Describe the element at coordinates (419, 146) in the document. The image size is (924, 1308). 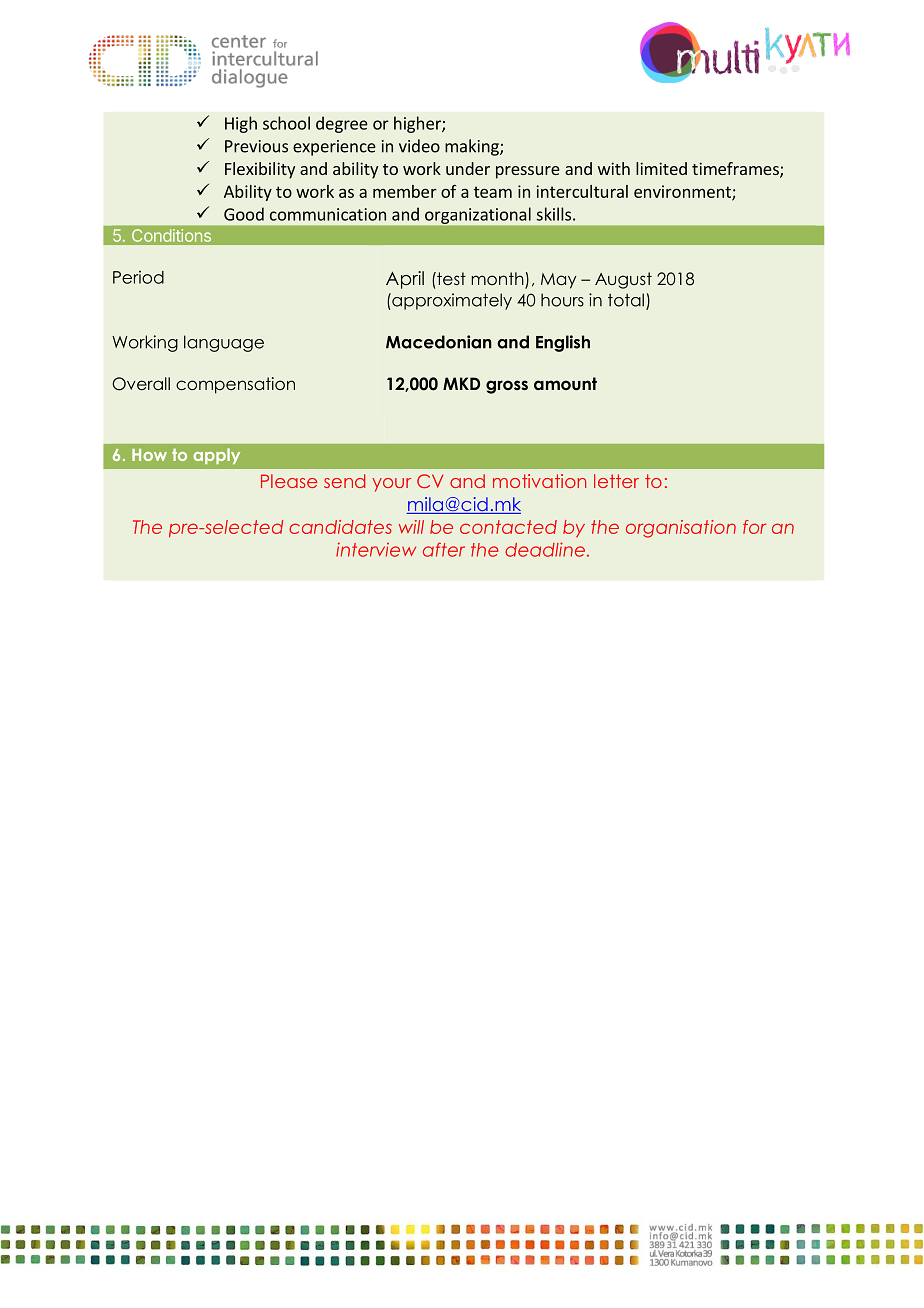
I see `video` at that location.
